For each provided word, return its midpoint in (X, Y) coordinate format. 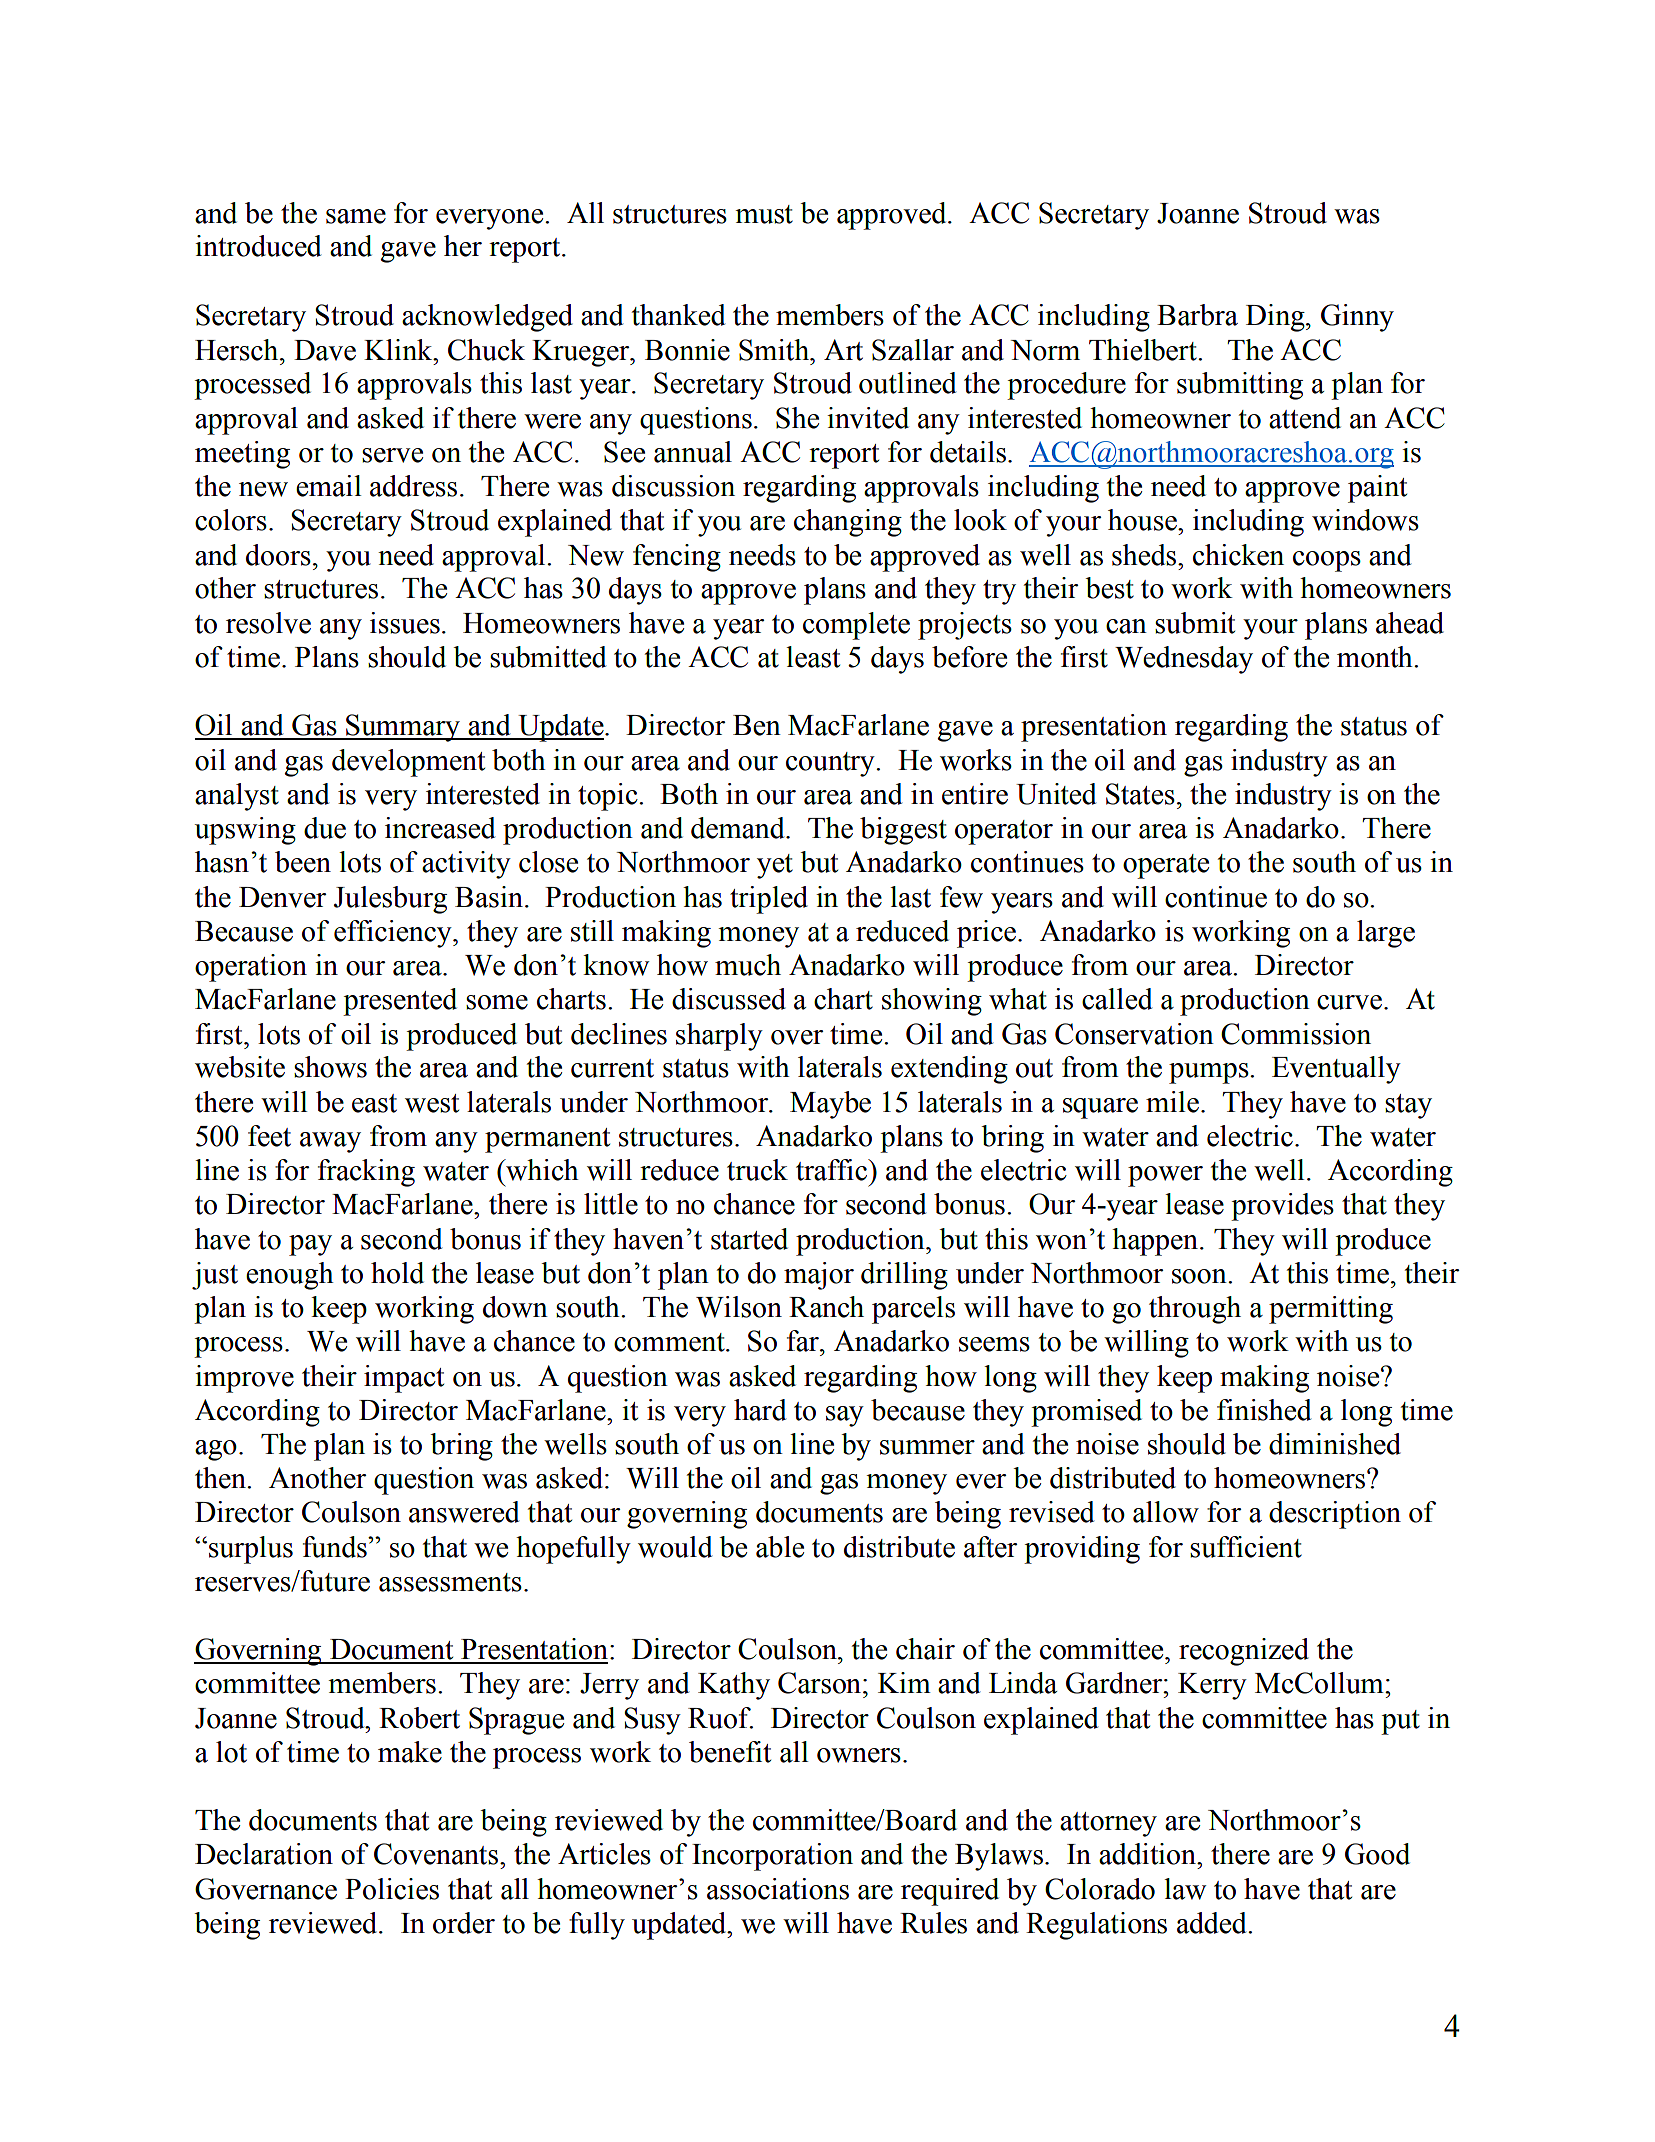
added (1213, 1923)
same (356, 216)
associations (778, 1889)
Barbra (1197, 315)
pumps (1210, 1073)
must (764, 214)
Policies (392, 1889)
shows (330, 1067)
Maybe (830, 1105)
